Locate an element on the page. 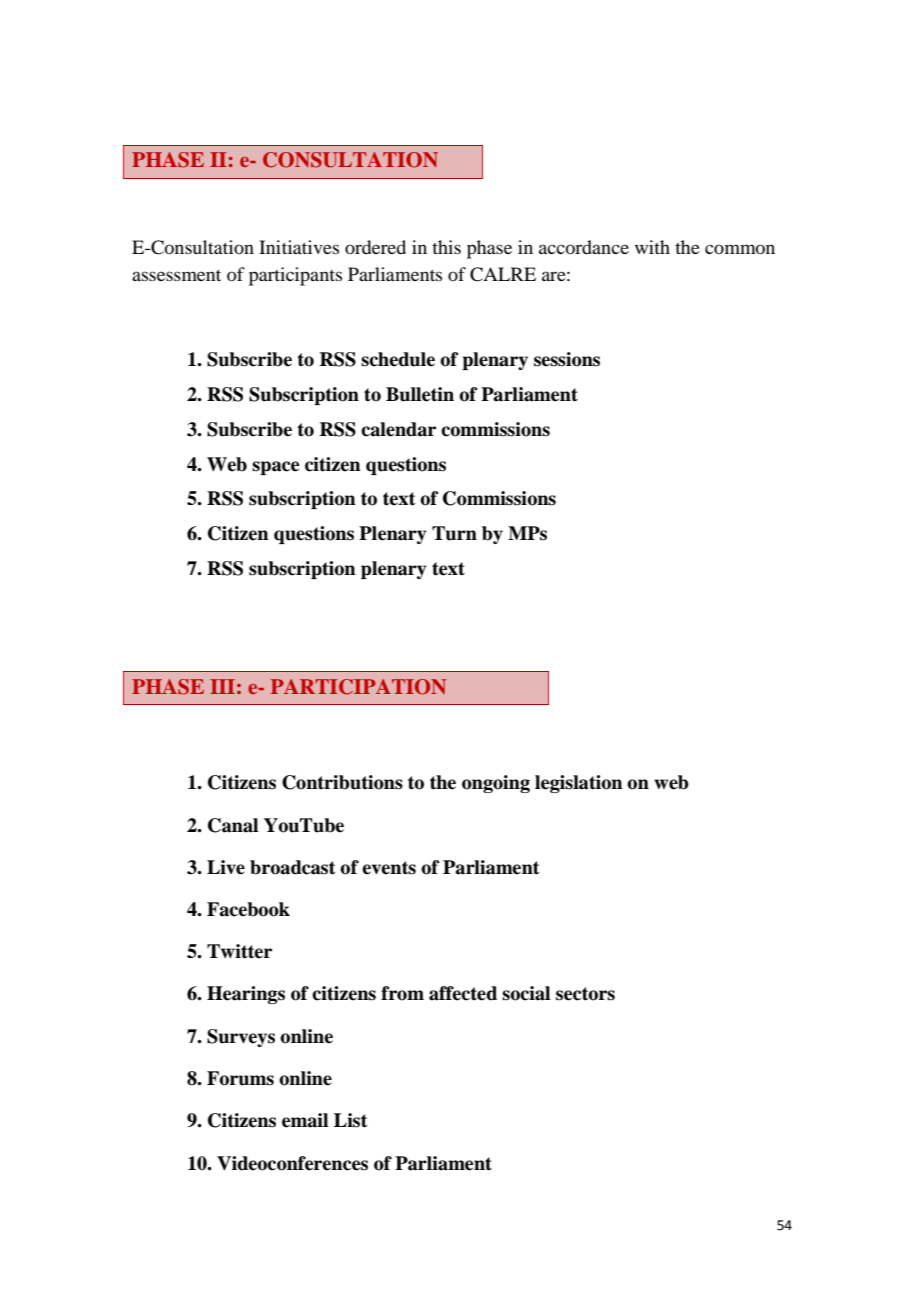  Turn is located at coordinates (454, 533).
